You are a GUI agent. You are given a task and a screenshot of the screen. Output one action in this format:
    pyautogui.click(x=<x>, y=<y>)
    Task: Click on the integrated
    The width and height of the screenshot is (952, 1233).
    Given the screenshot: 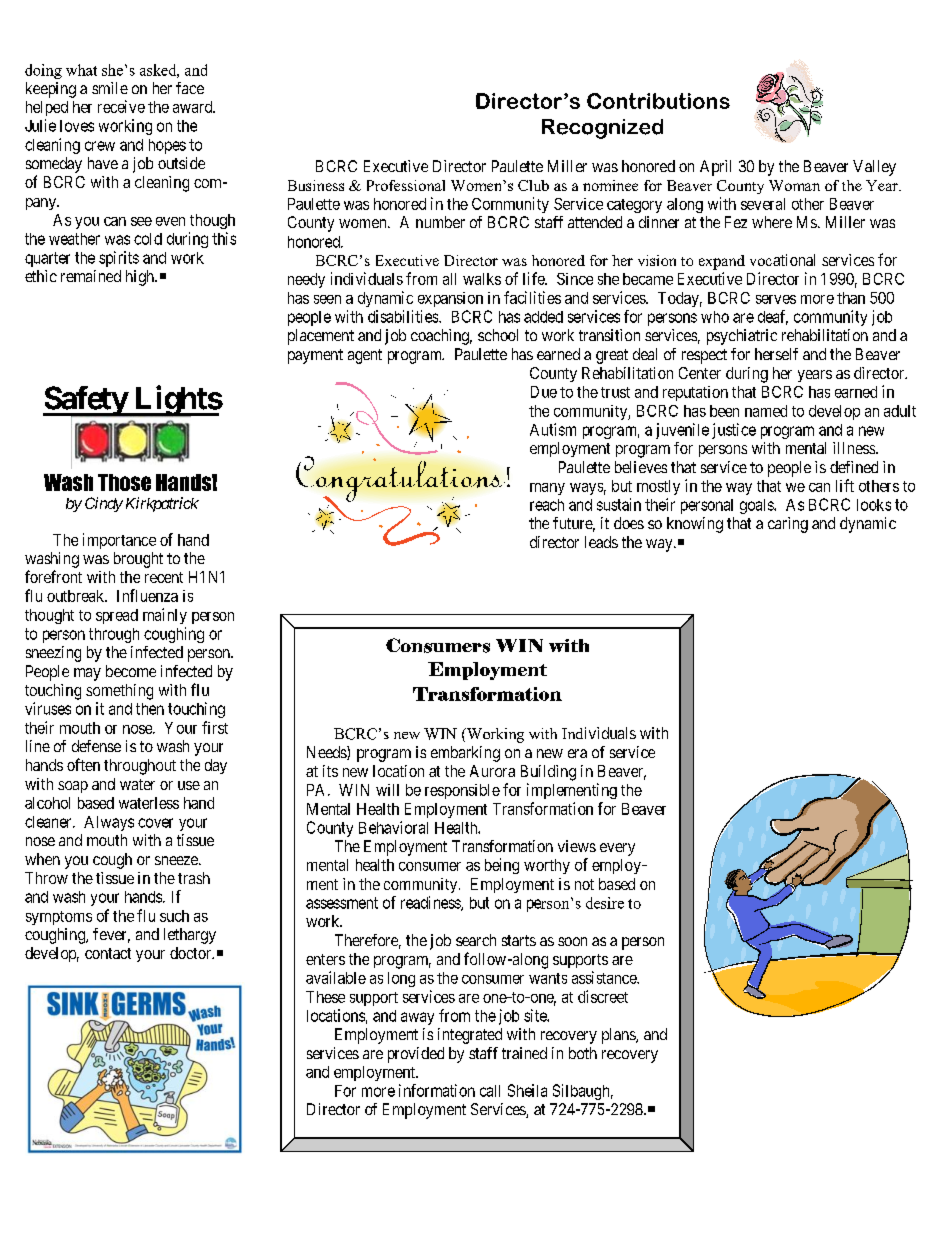 What is the action you would take?
    pyautogui.click(x=470, y=1036)
